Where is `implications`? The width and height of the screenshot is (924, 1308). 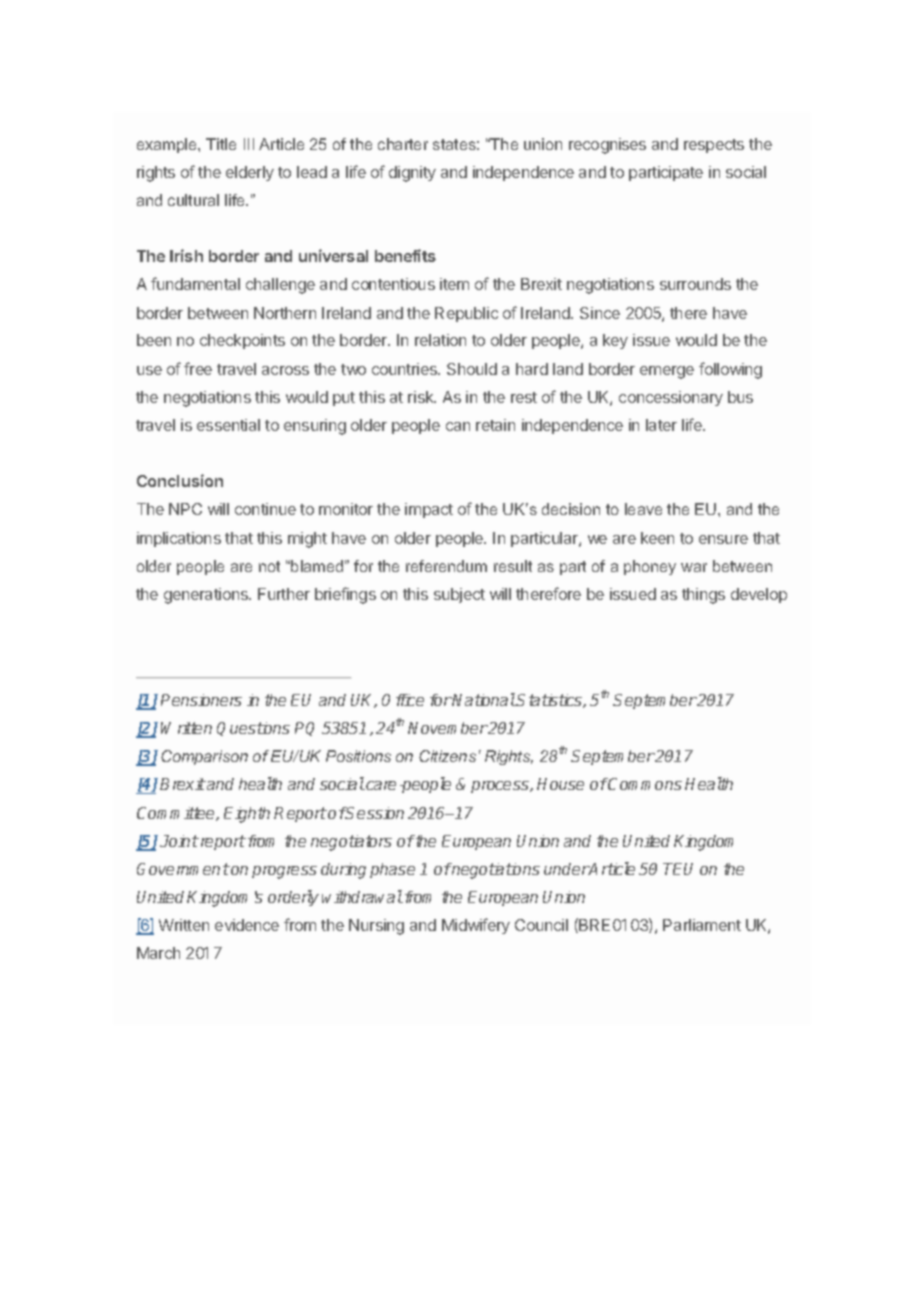
implications is located at coordinates (179, 539).
